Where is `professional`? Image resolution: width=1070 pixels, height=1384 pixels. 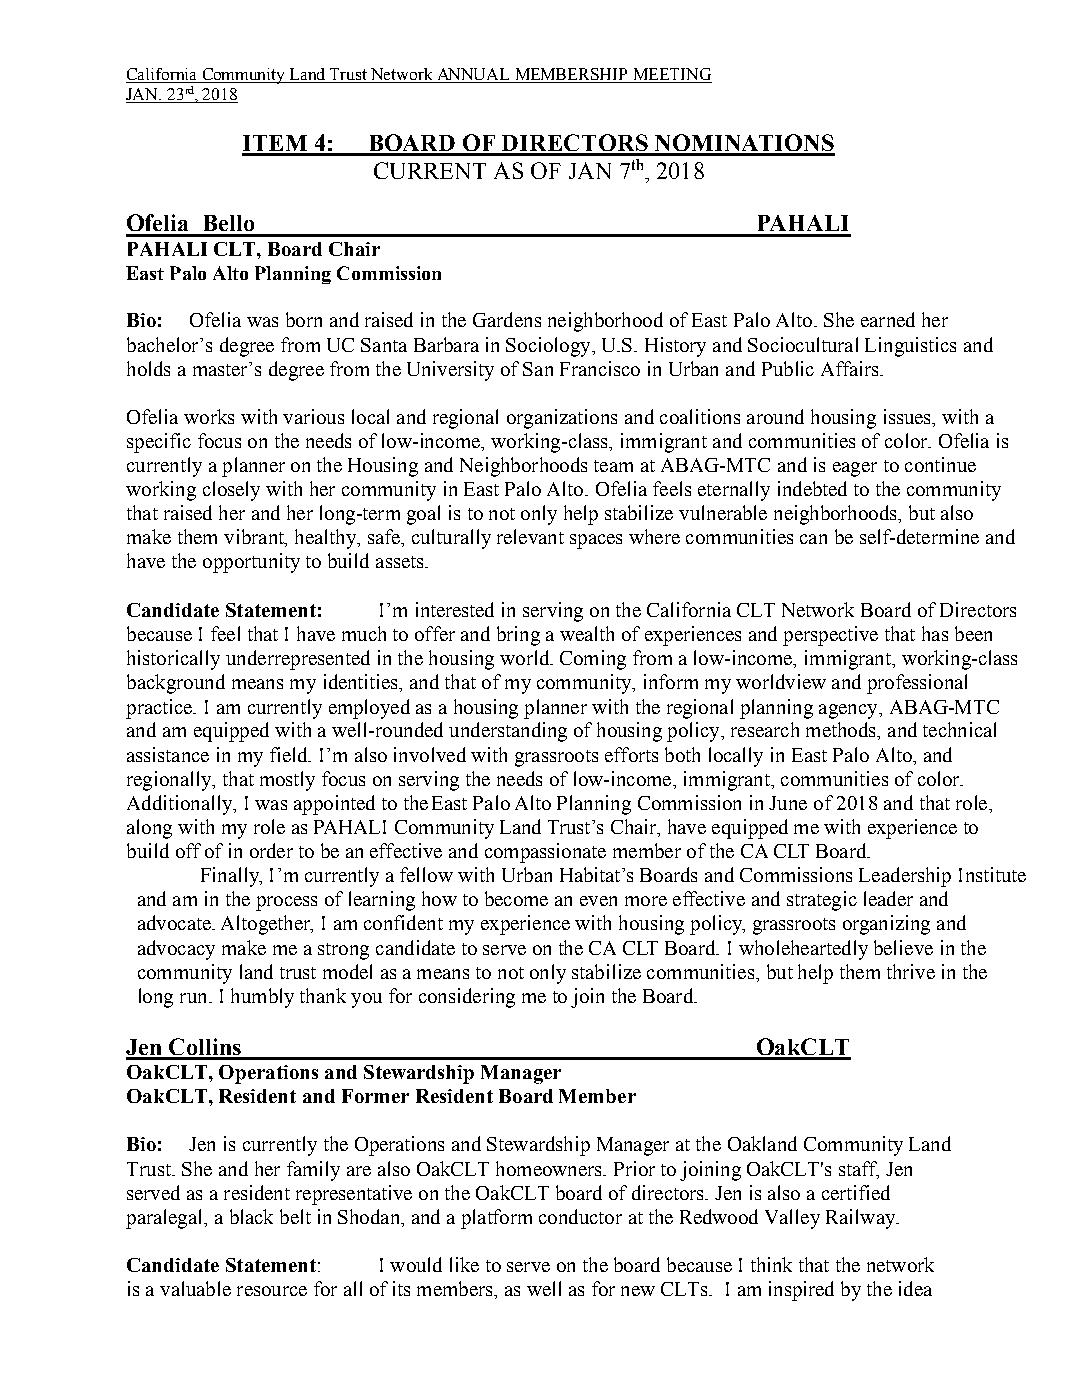 professional is located at coordinates (917, 684).
